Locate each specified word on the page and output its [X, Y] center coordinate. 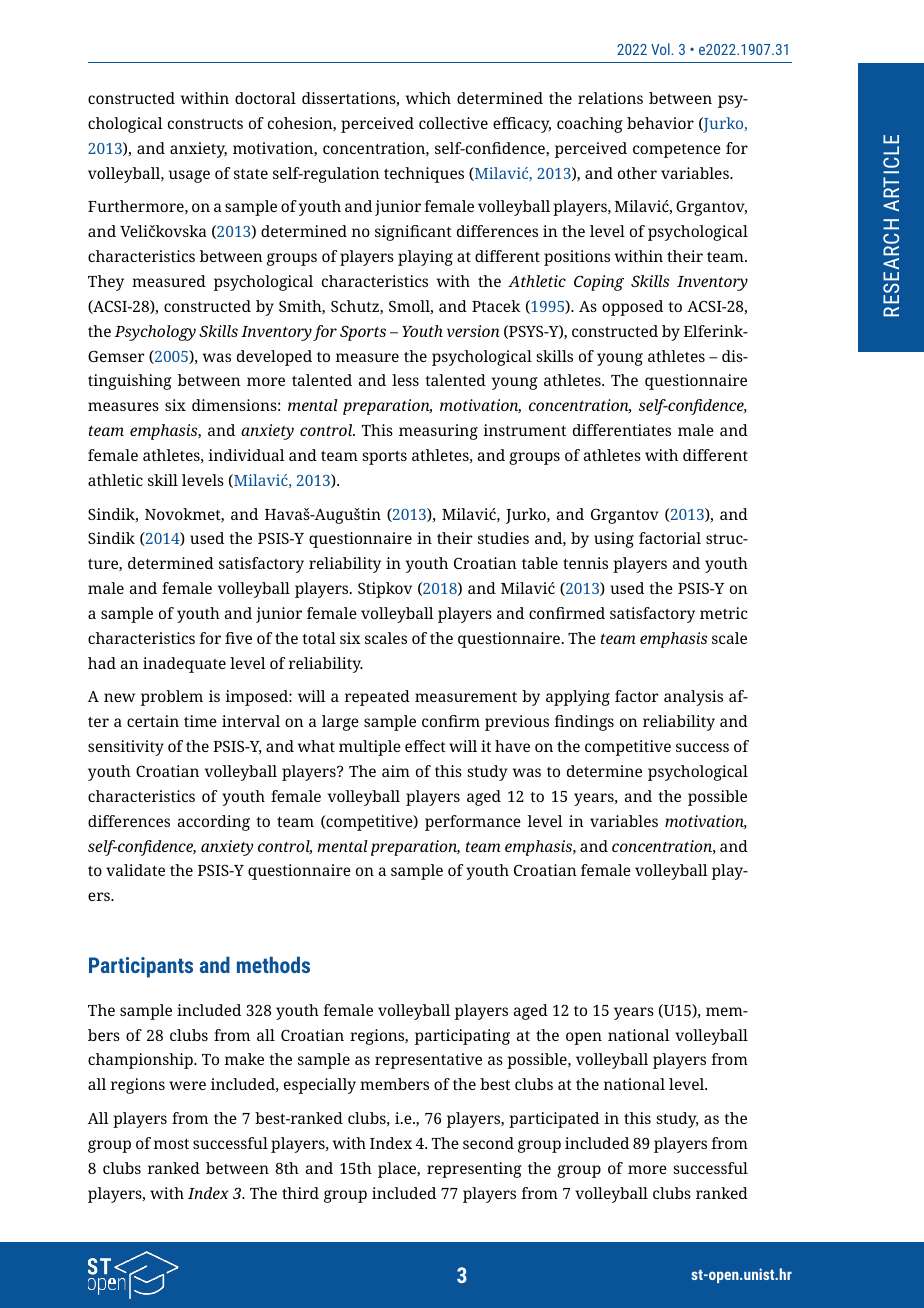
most [171, 1144]
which [428, 98]
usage [189, 176]
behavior [660, 123]
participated [554, 1120]
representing [474, 1170]
